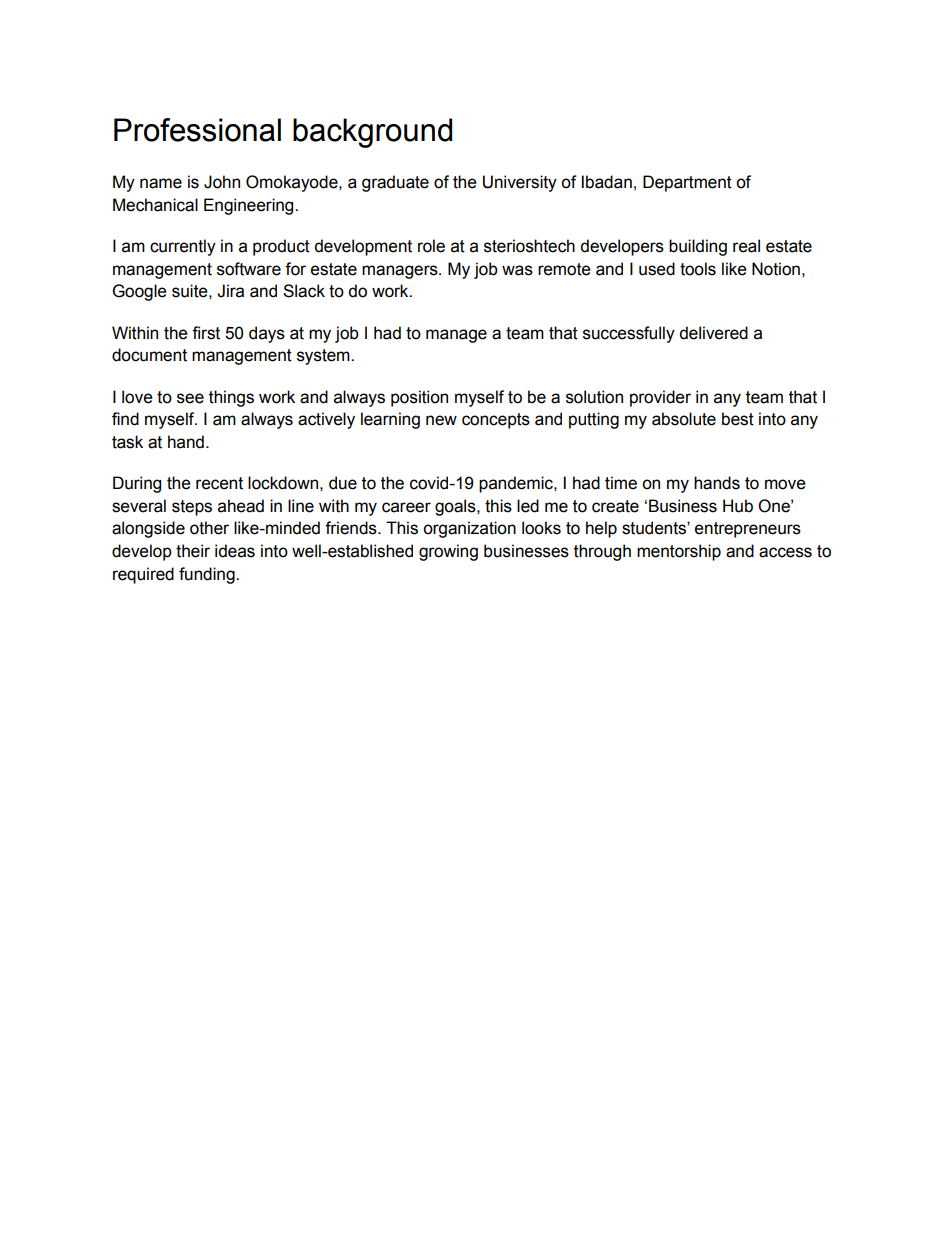 The image size is (952, 1233). Describe the element at coordinates (687, 183) in the image. I see `Department` at that location.
